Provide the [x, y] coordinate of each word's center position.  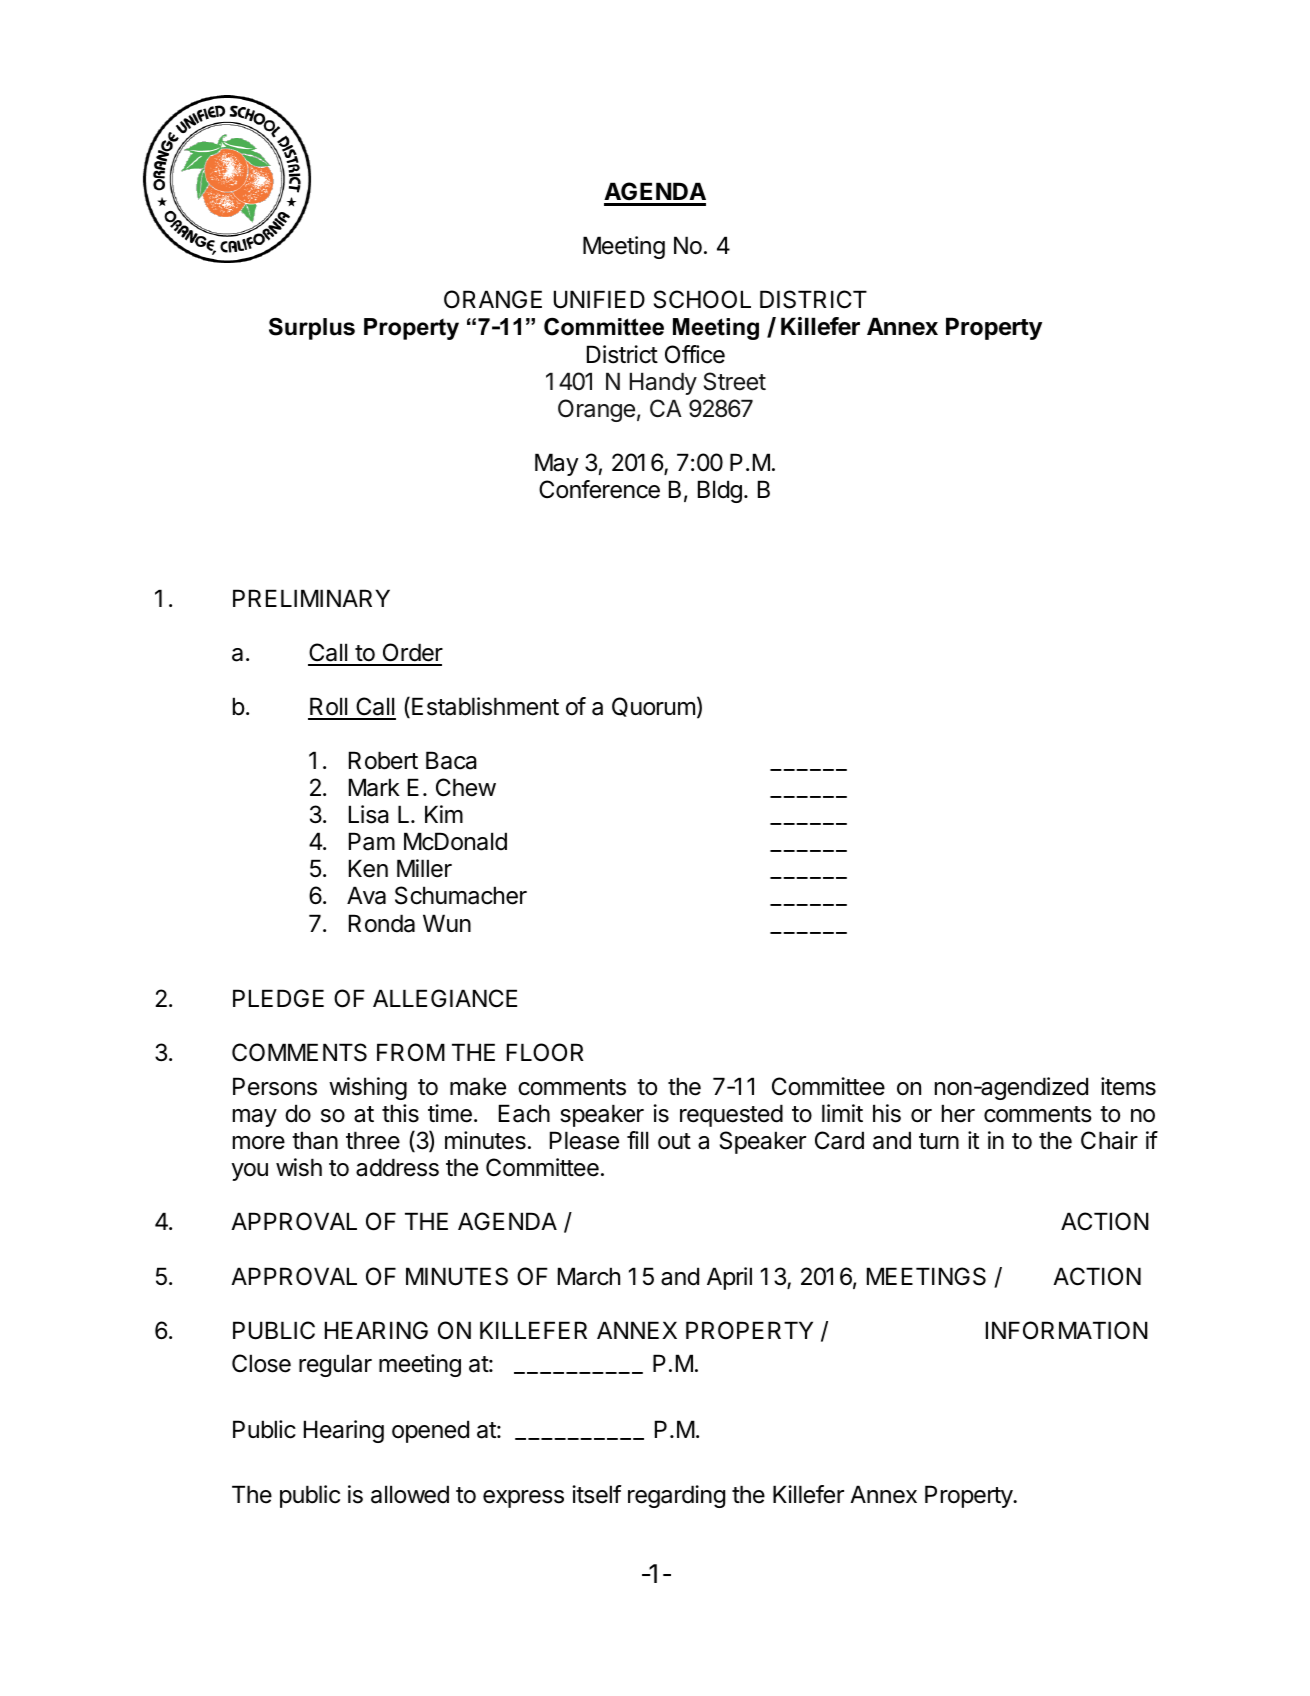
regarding [676, 1496]
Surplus [312, 329]
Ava [366, 895]
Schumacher [461, 895]
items [1128, 1086]
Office [695, 354]
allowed [410, 1494]
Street [735, 381]
